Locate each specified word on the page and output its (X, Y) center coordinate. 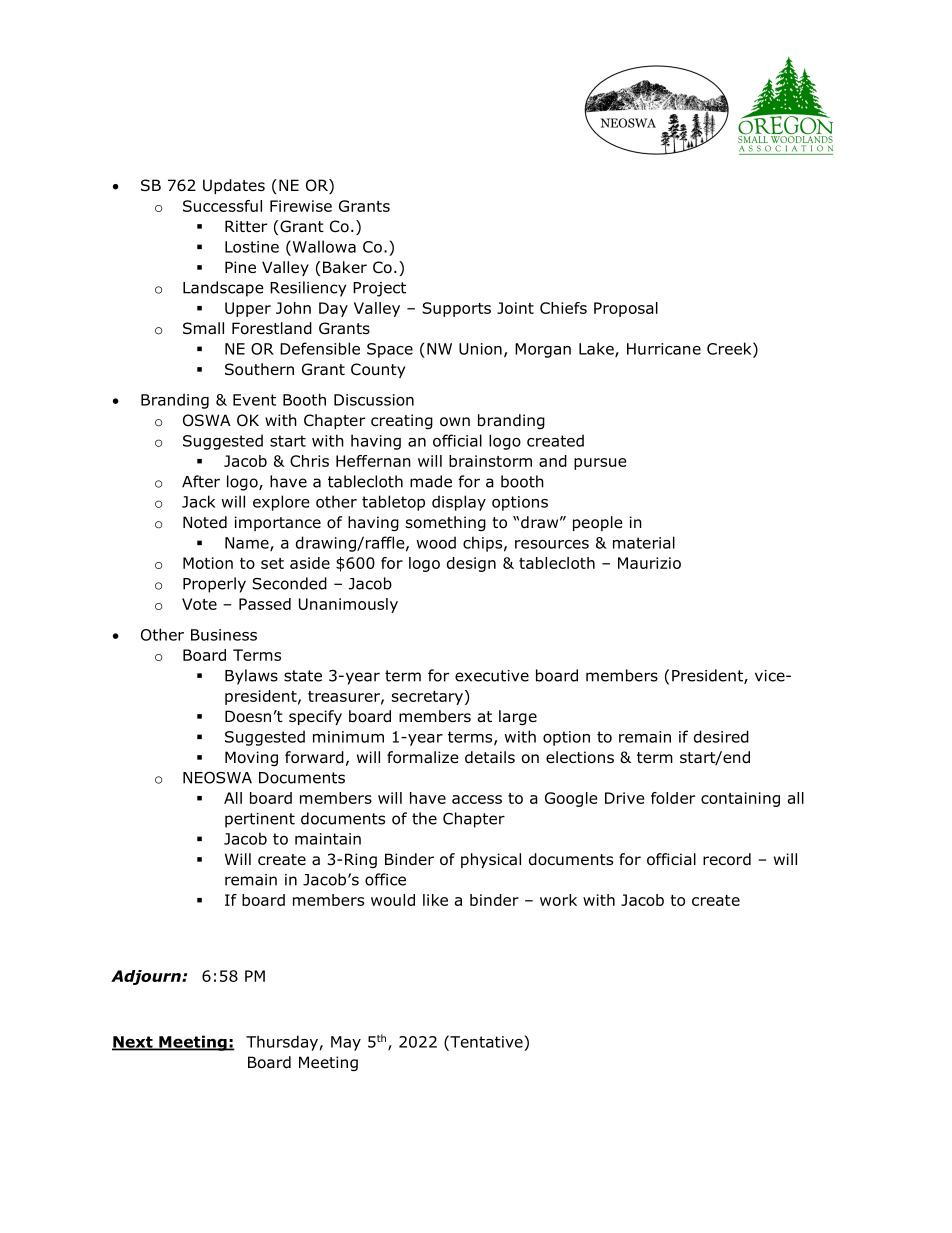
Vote (199, 604)
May (346, 1043)
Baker (345, 267)
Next (133, 1043)
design (471, 564)
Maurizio (649, 563)
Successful (222, 206)
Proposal (626, 309)
